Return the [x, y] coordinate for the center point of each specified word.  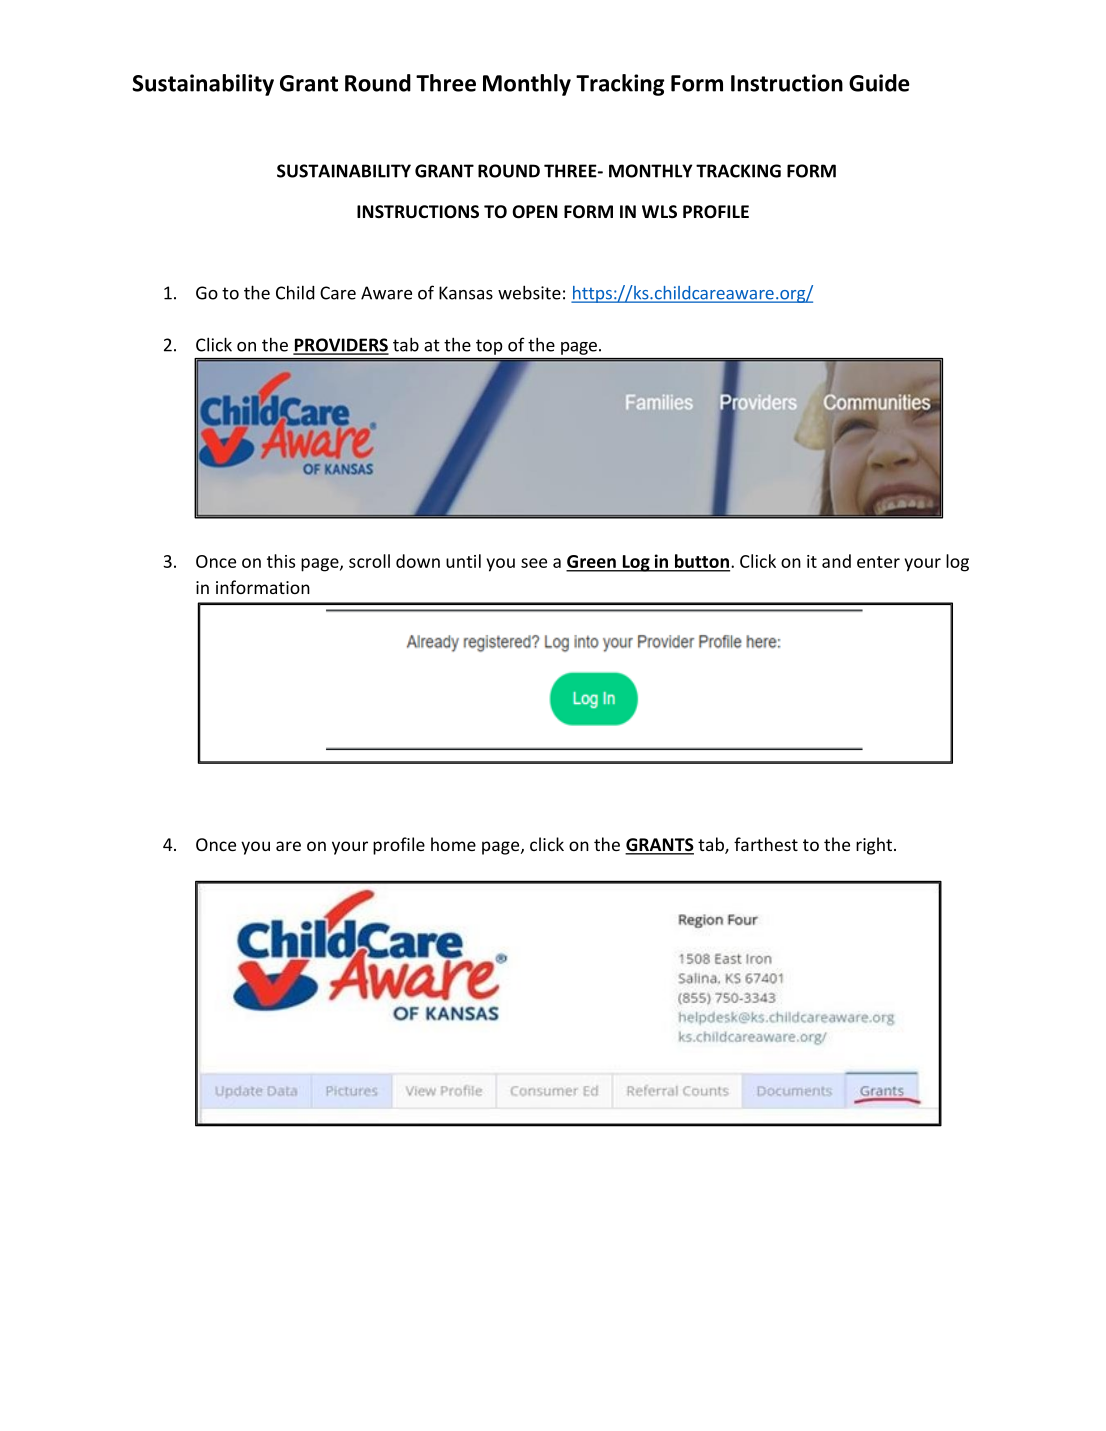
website [529, 292]
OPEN [535, 212]
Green [592, 563]
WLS [659, 211]
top [489, 347]
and [836, 561]
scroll [369, 561]
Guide [879, 83]
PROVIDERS [341, 346]
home [453, 844]
